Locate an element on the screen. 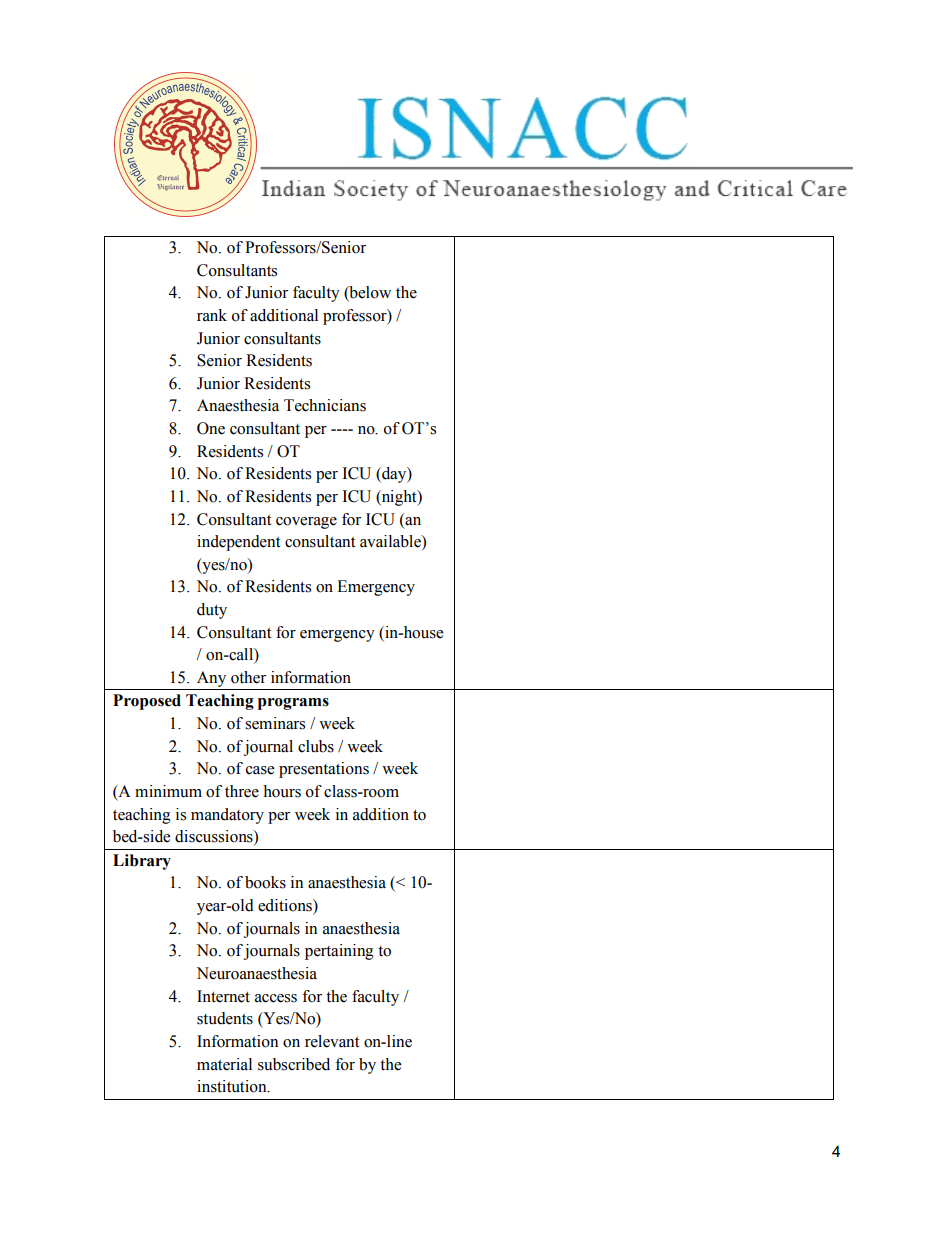 The width and height of the screenshot is (952, 1233). institution is located at coordinates (233, 1086).
